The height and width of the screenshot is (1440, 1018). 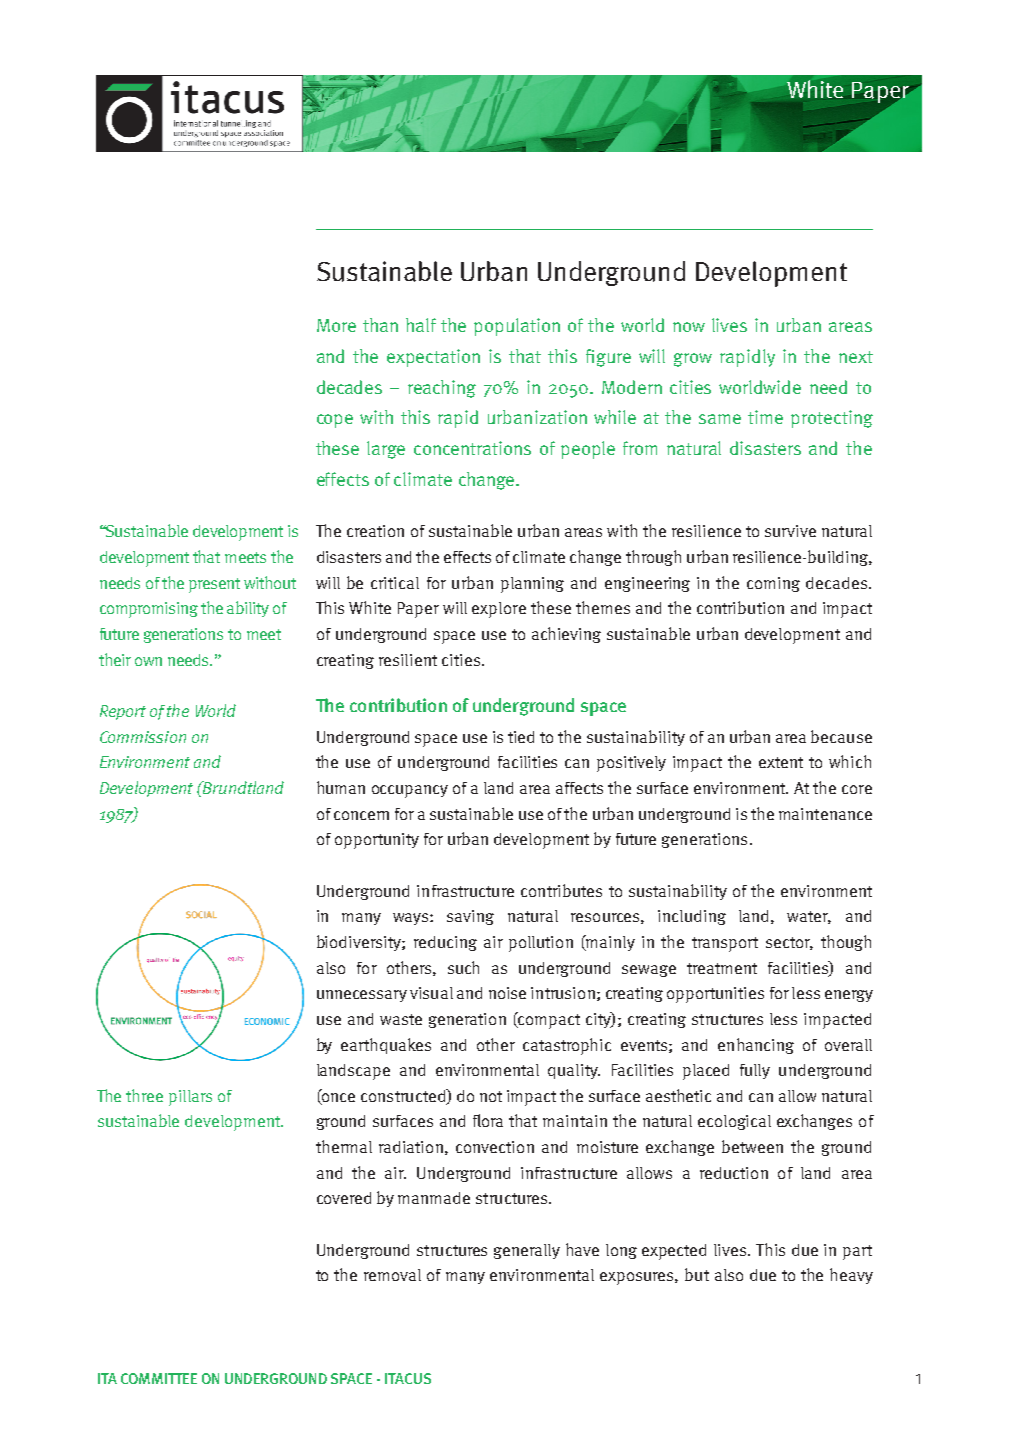 What do you see at coordinates (190, 1098) in the screenshot?
I see `pillars` at bounding box center [190, 1098].
